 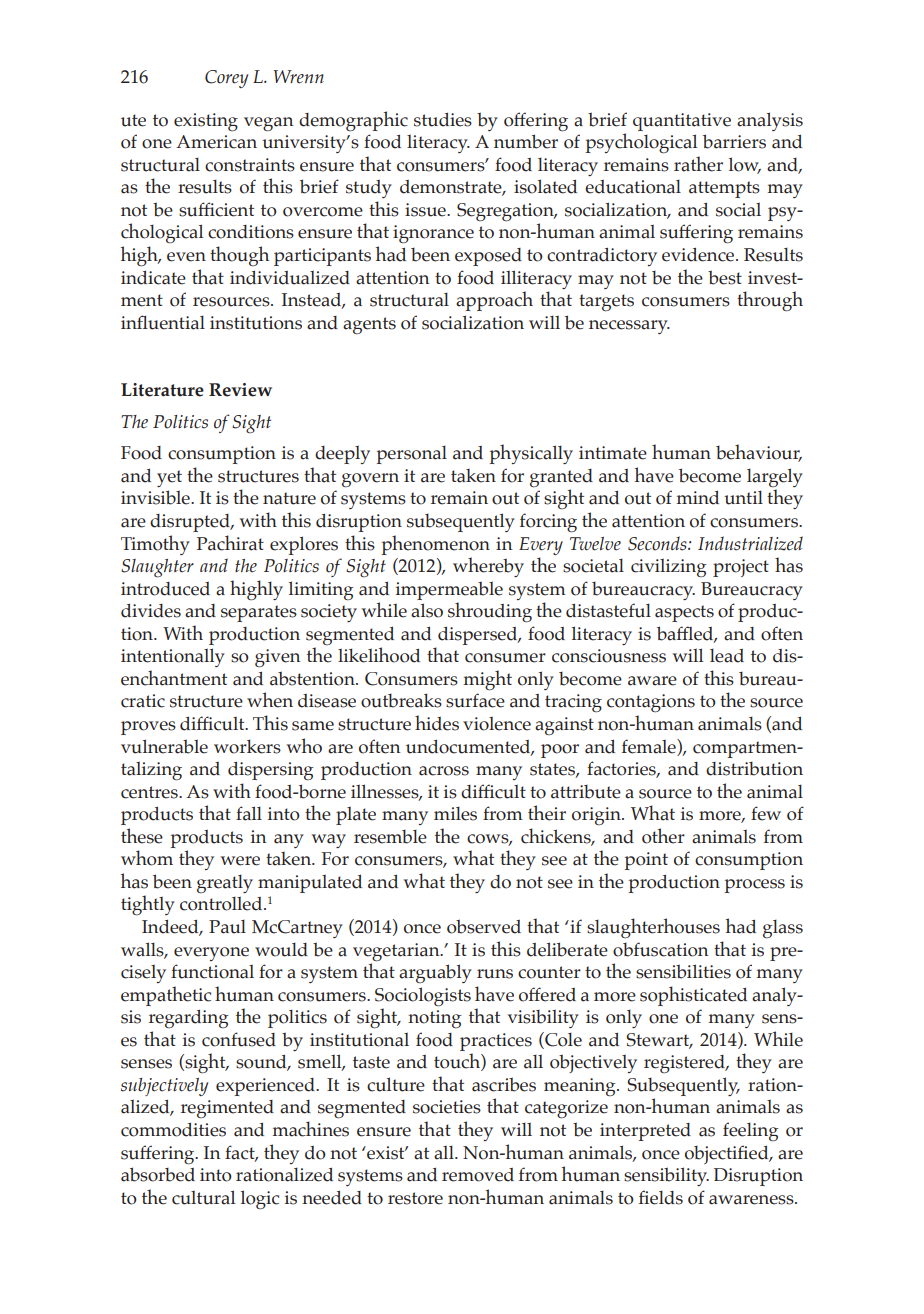 I want to click on fall, so click(x=249, y=813).
